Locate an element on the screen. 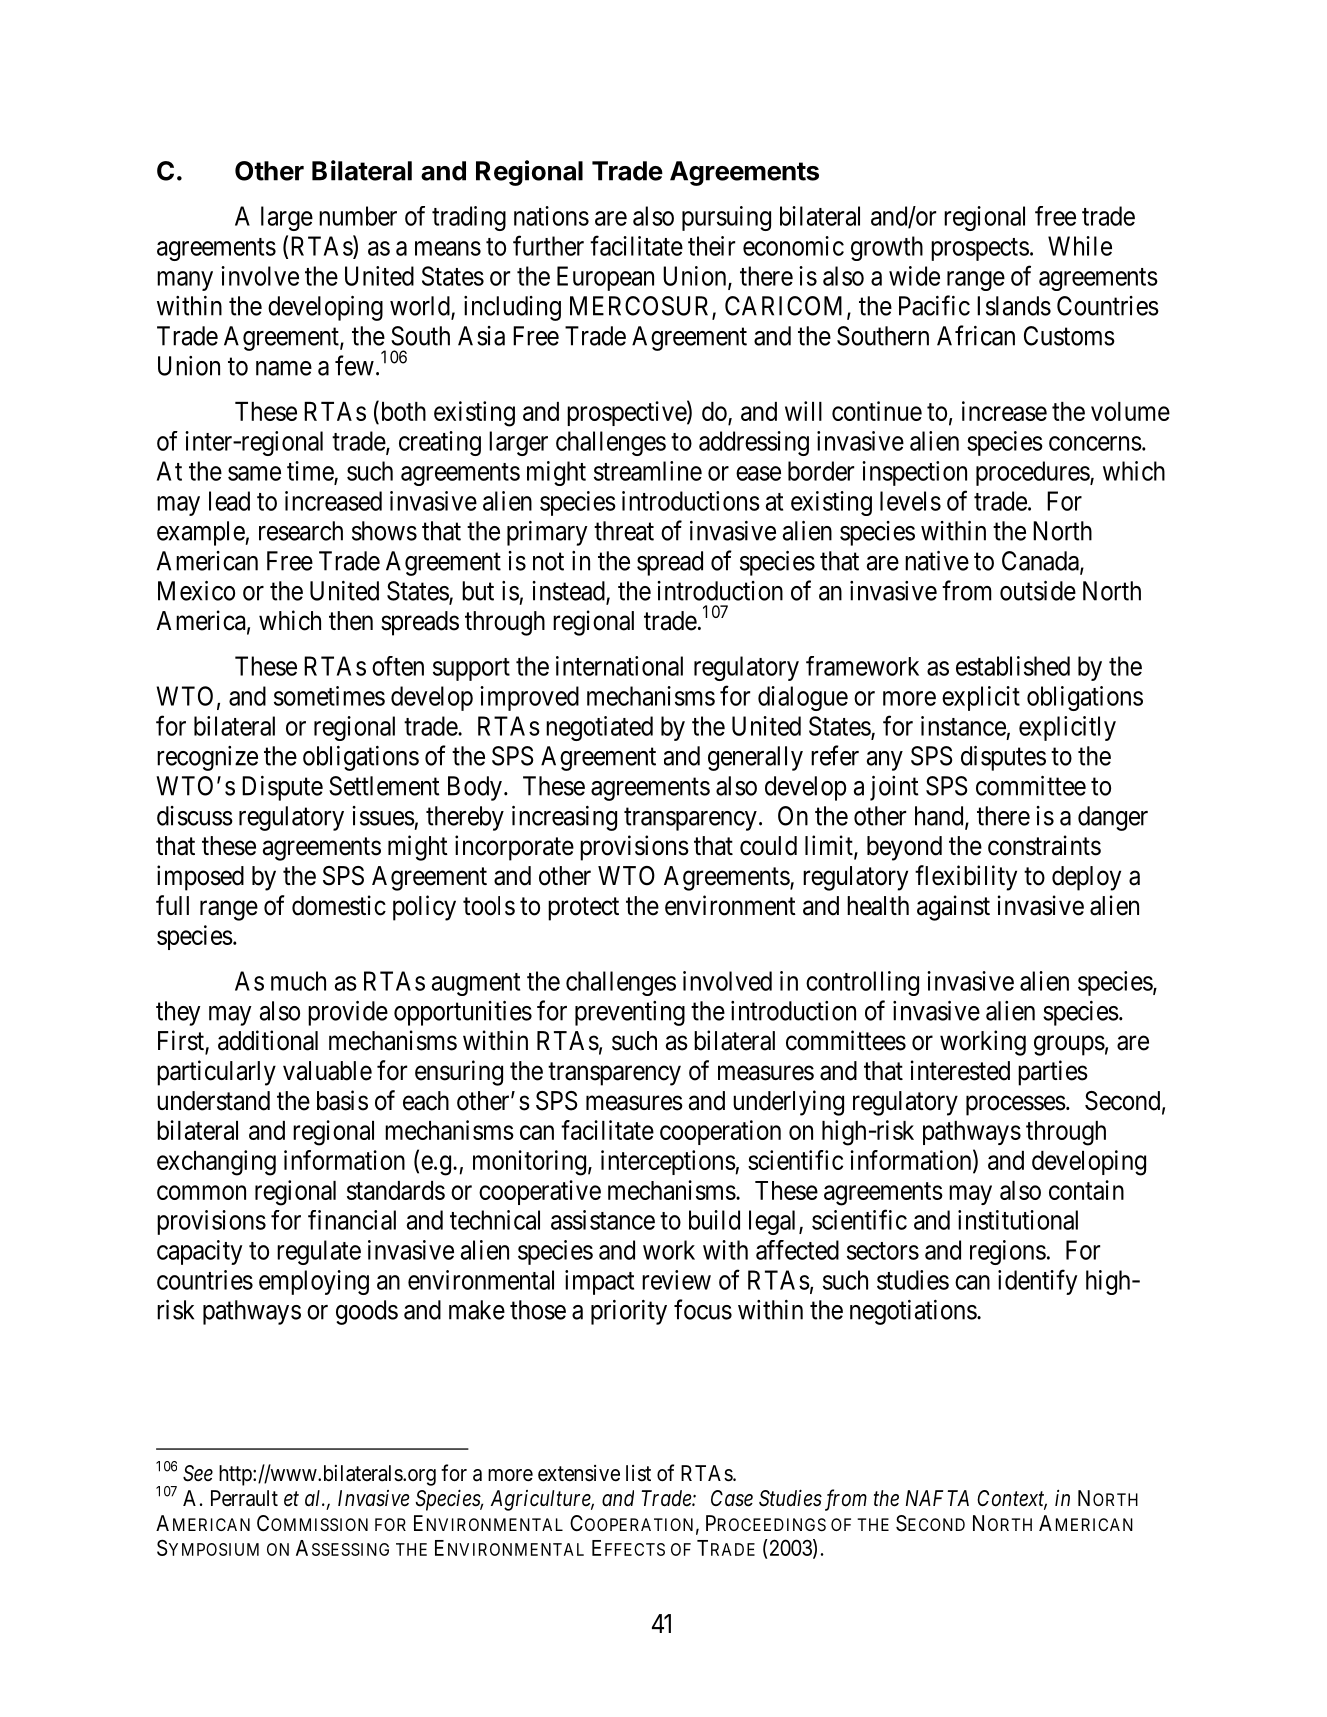  Canada is located at coordinates (1041, 562).
